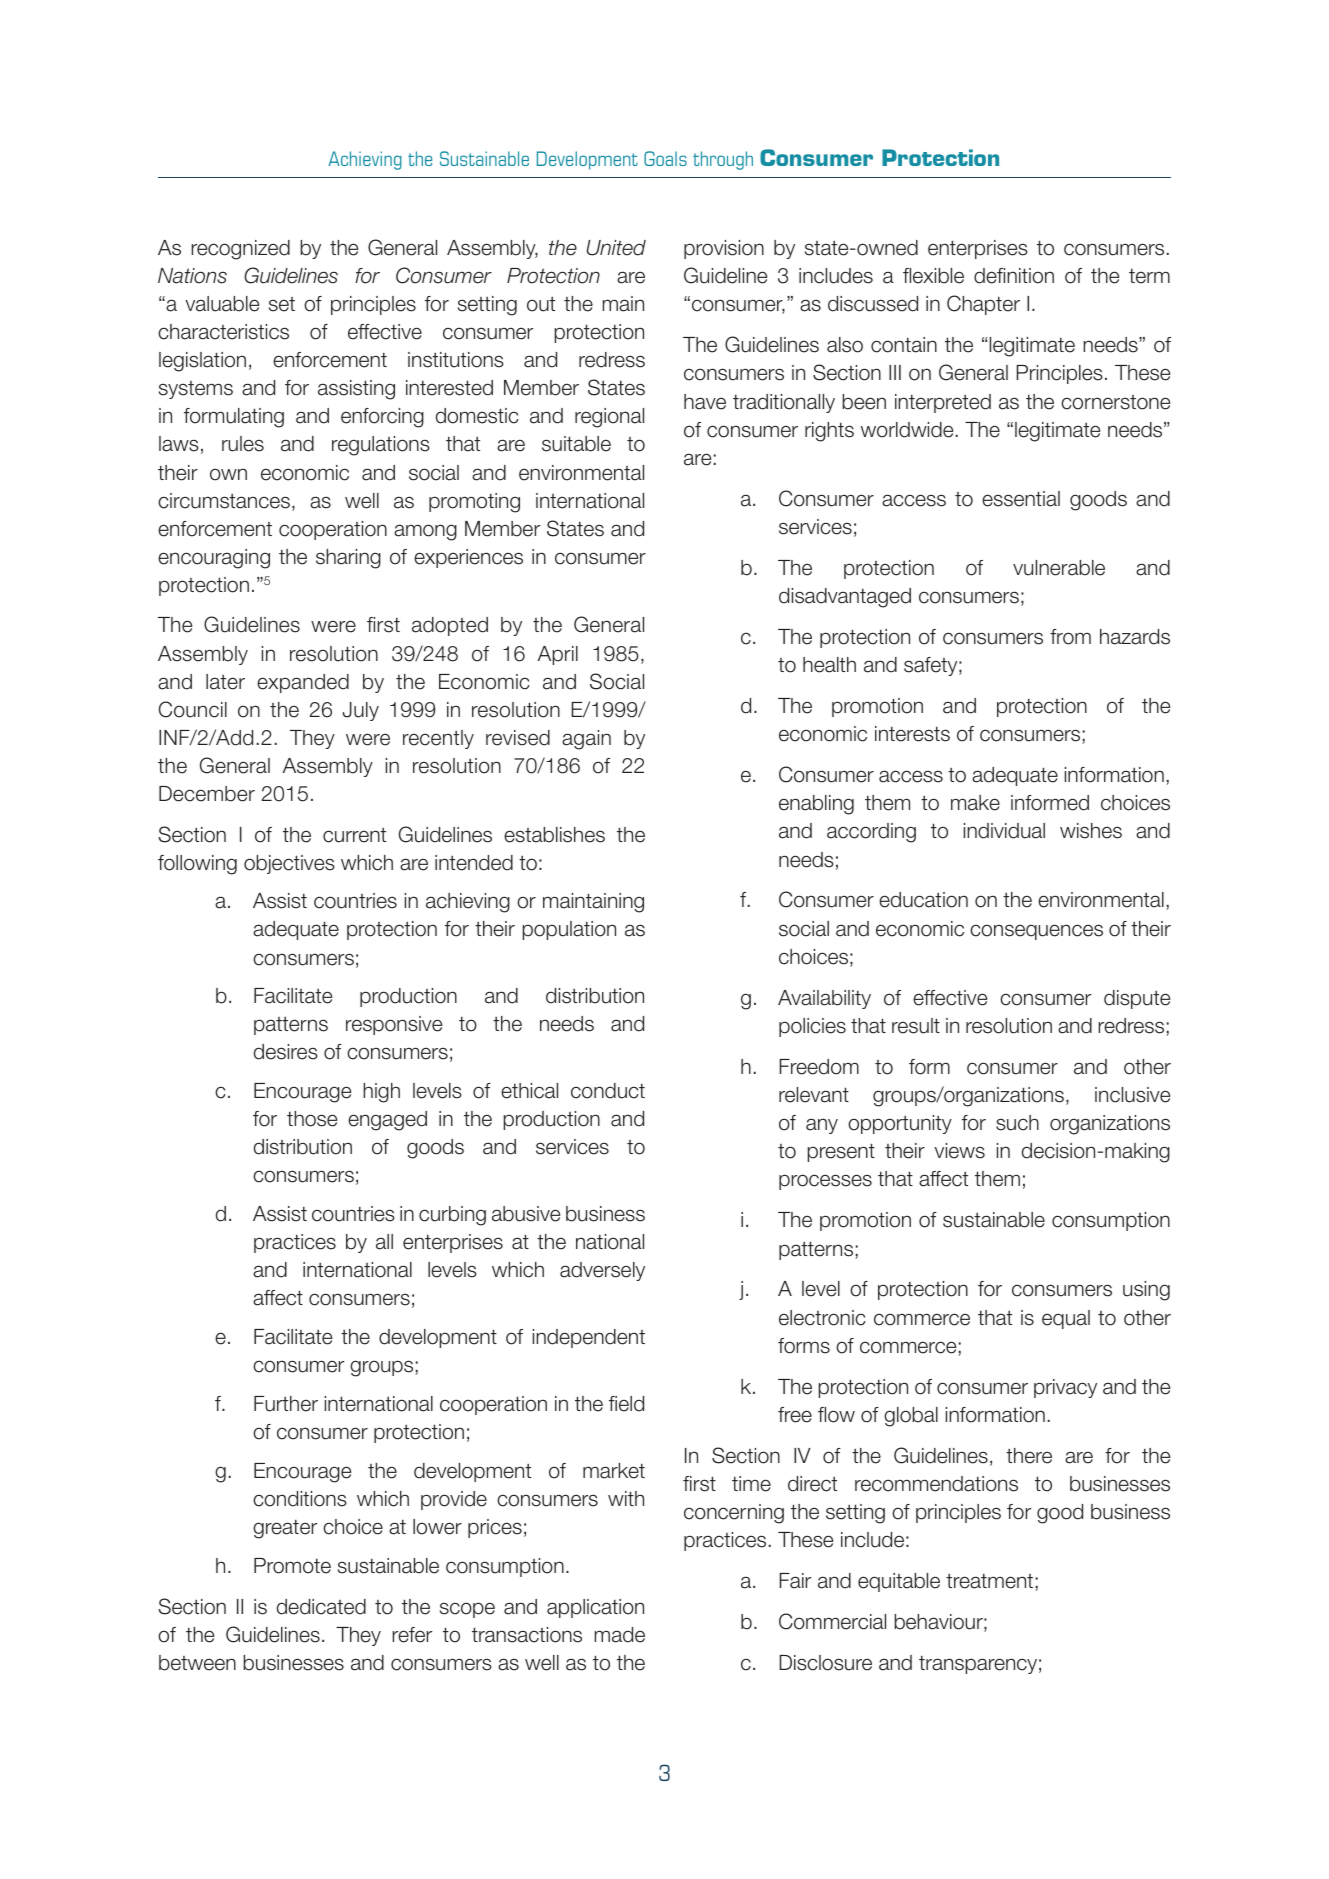 The image size is (1329, 1879). What do you see at coordinates (1017, 1123) in the screenshot?
I see `such` at bounding box center [1017, 1123].
